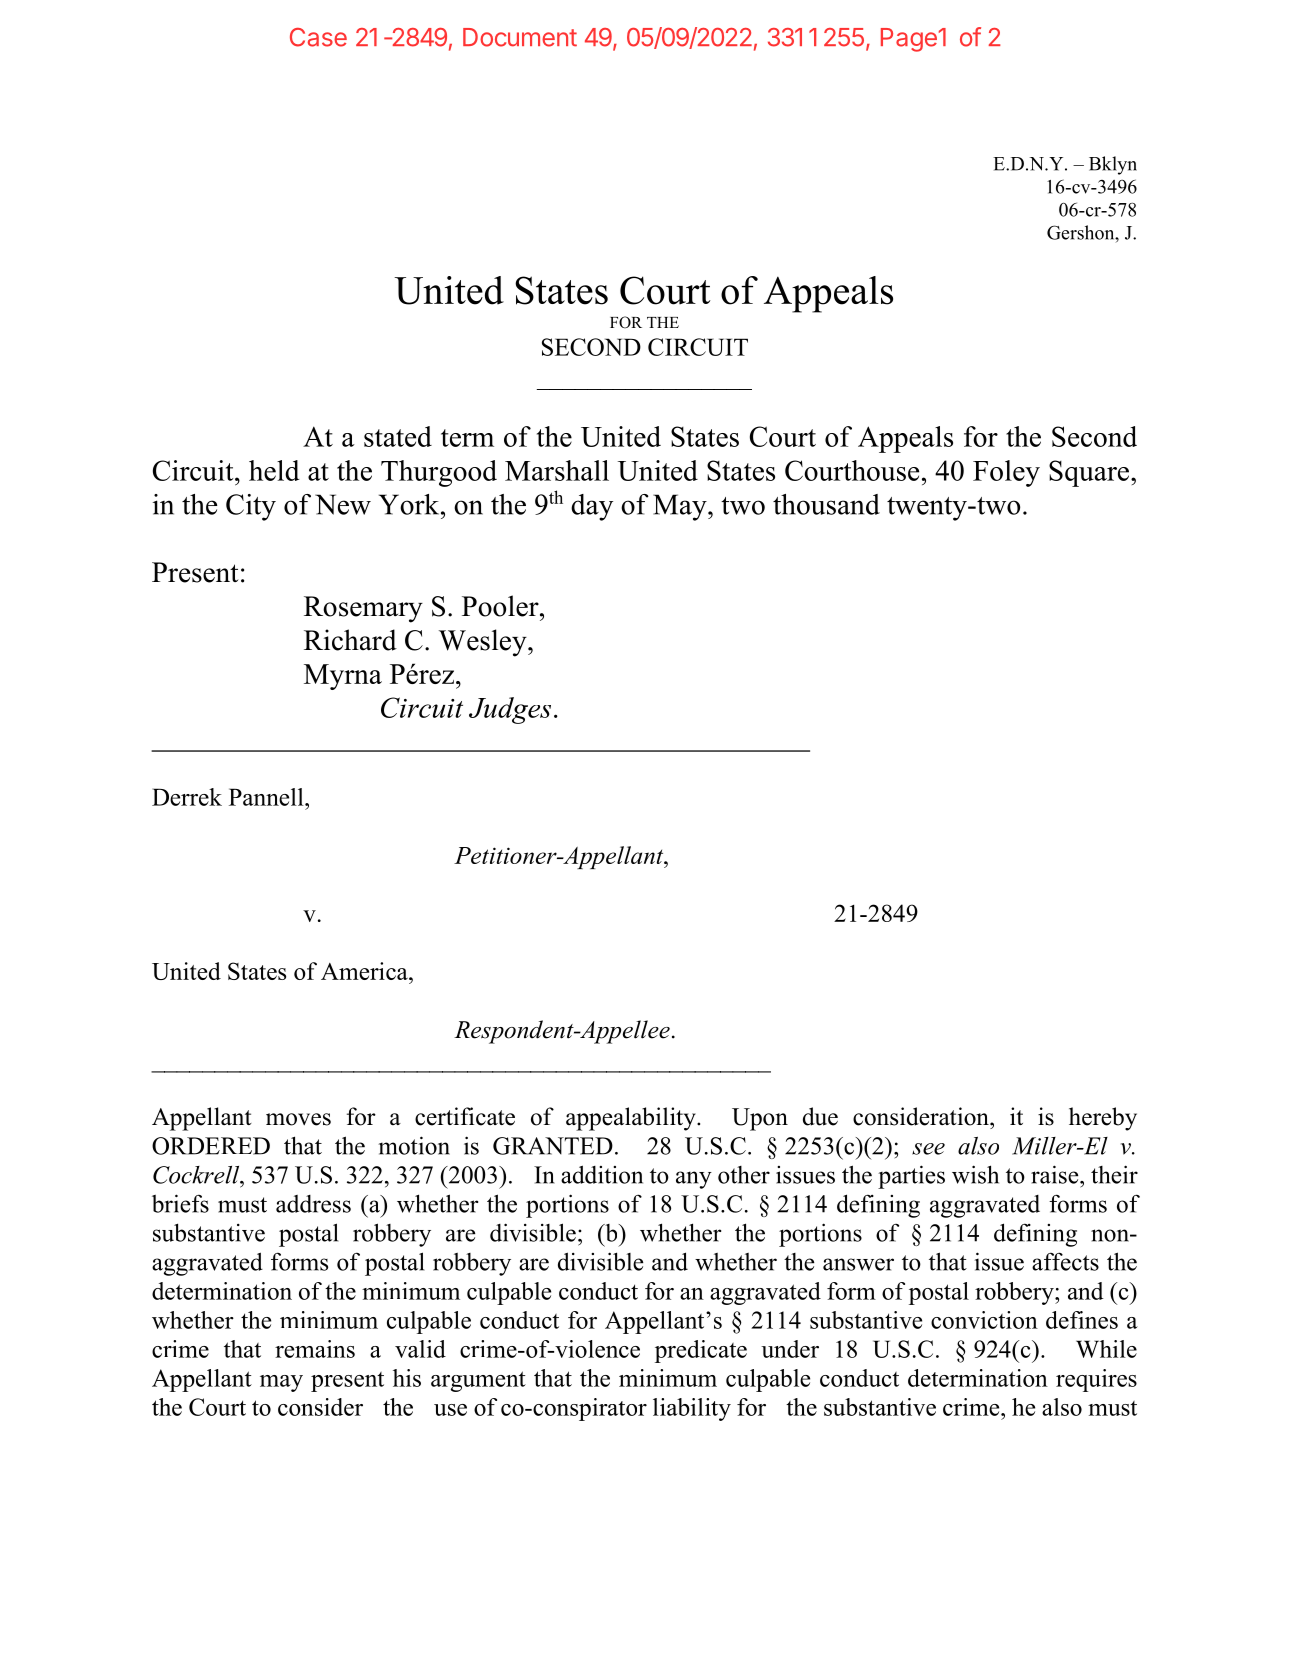 This screenshot has height=1667, width=1289. Describe the element at coordinates (826, 504) in the screenshot. I see `thousand` at that location.
